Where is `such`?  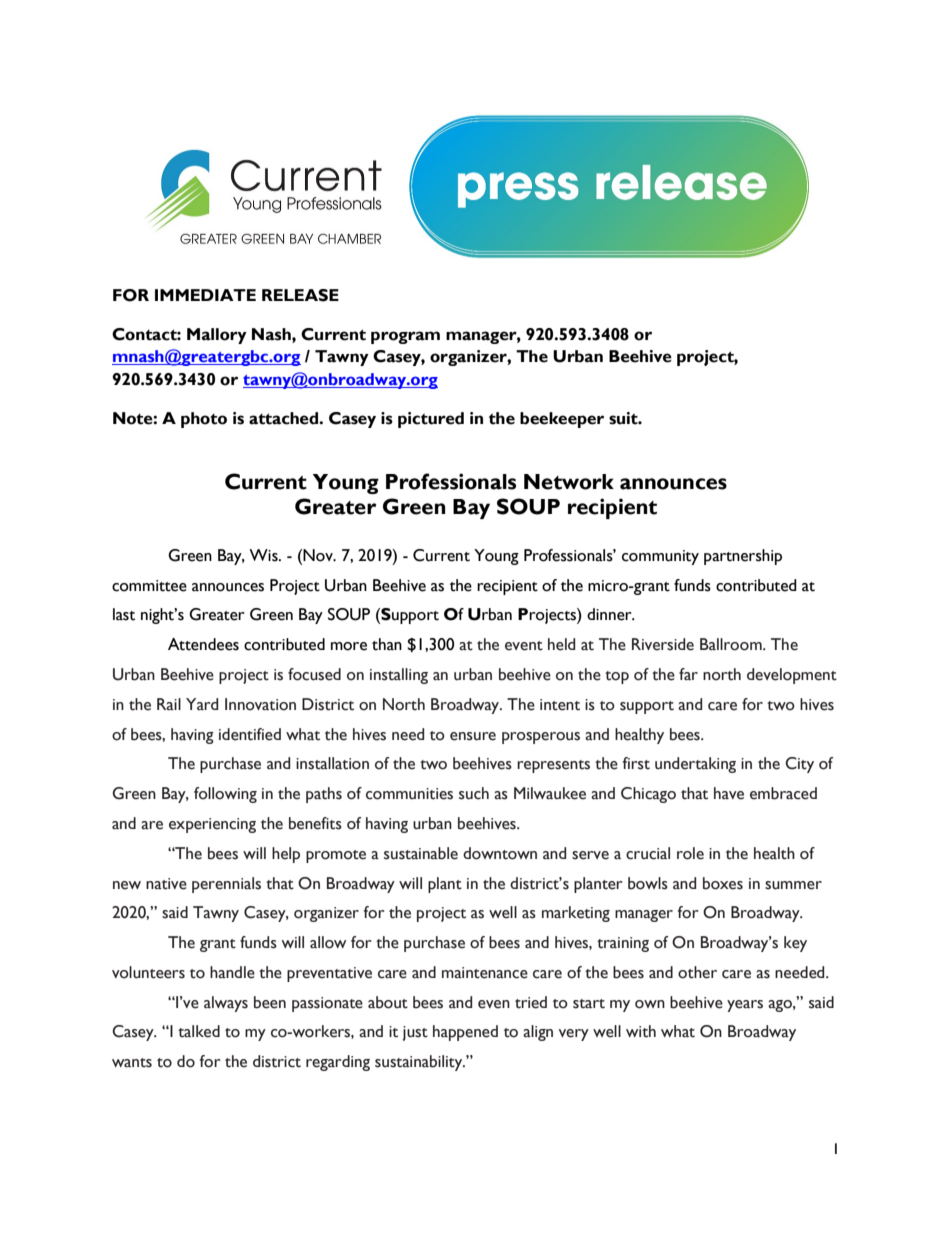 such is located at coordinates (474, 793).
